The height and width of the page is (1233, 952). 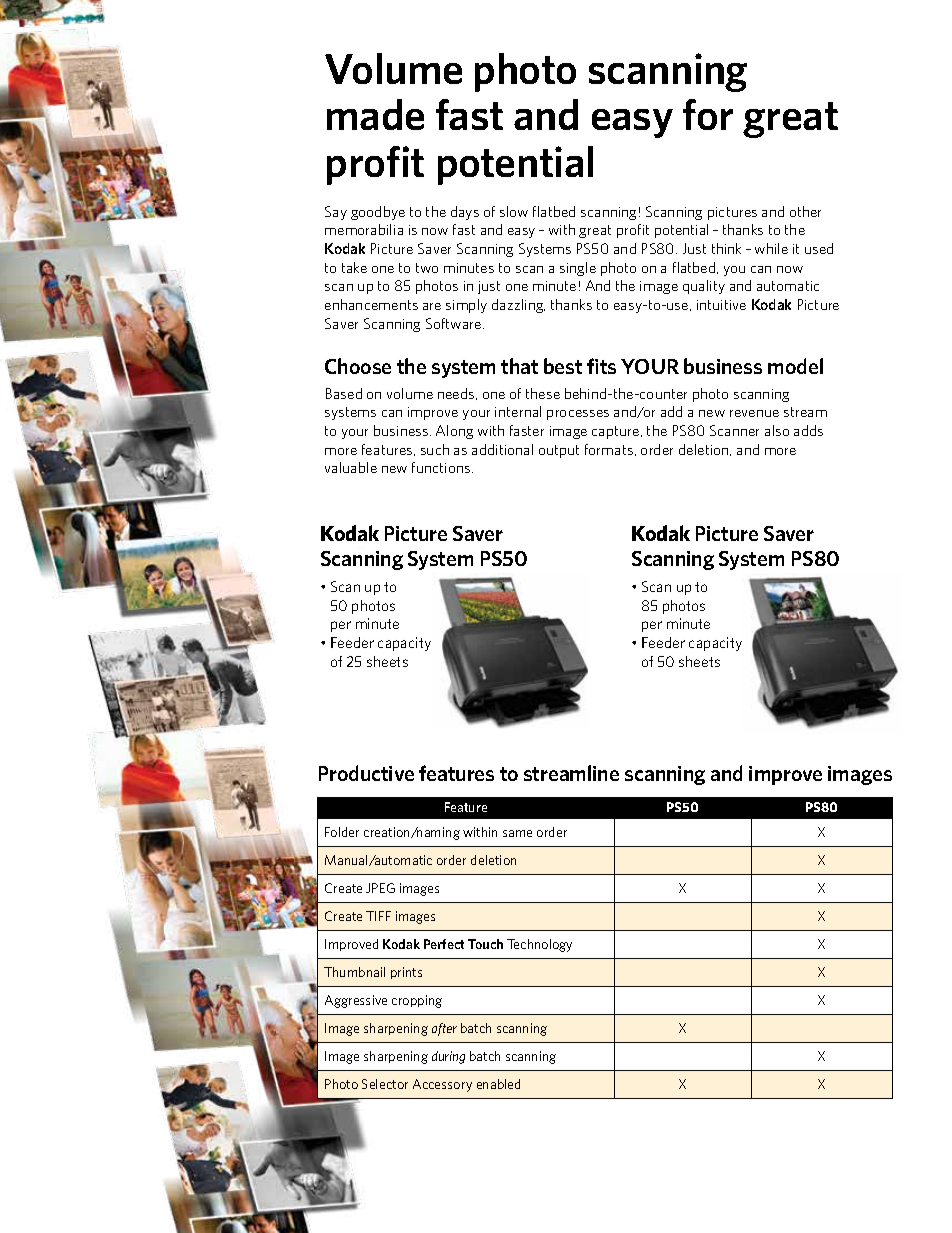 What do you see at coordinates (351, 467) in the page?
I see `valuable` at bounding box center [351, 467].
